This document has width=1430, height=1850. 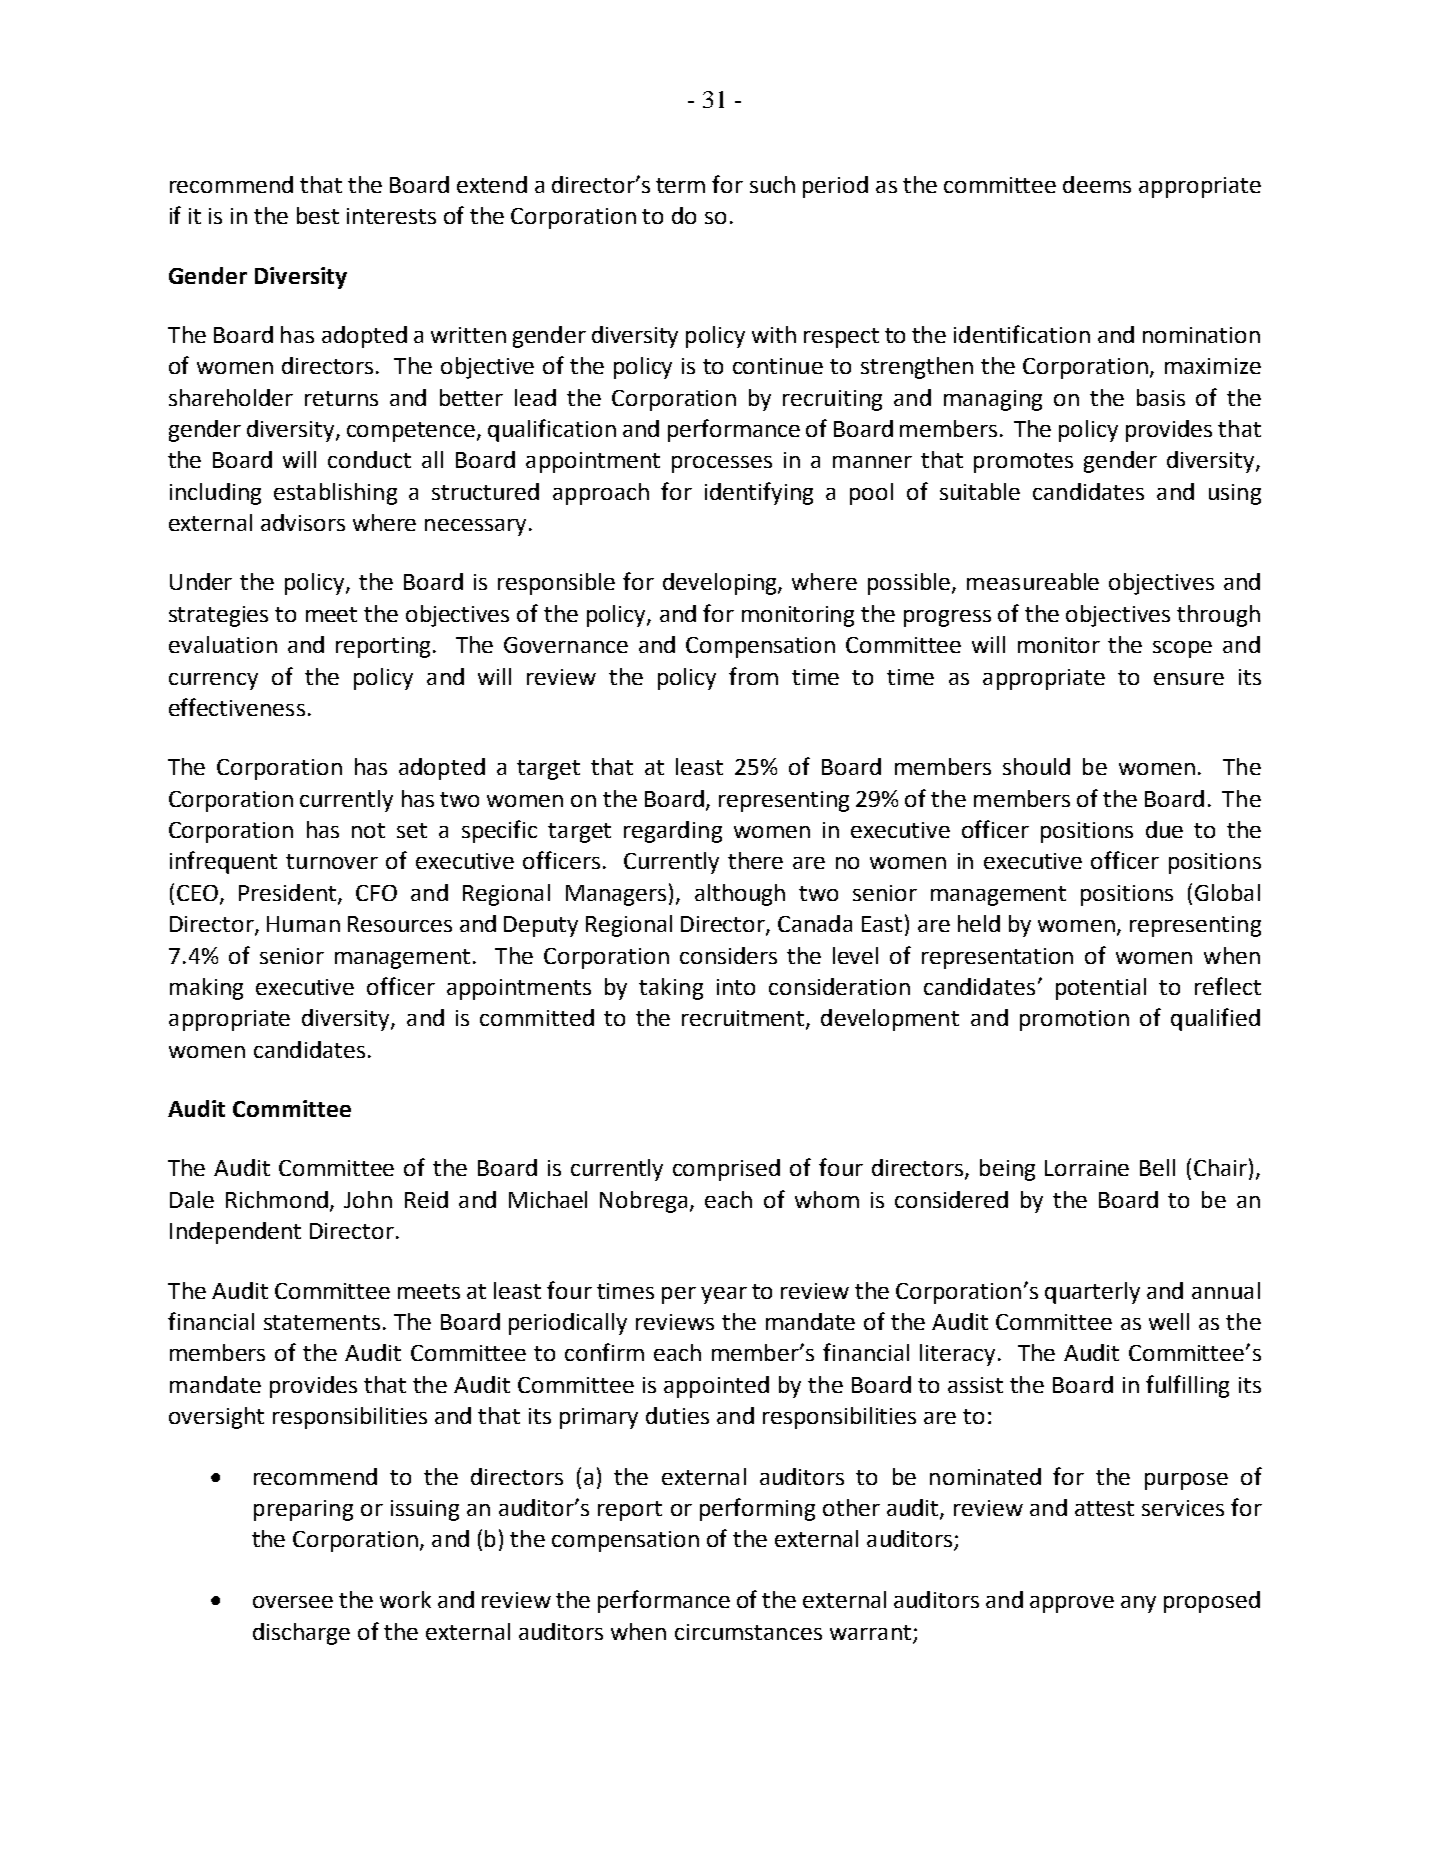 What do you see at coordinates (293, 1602) in the document?
I see `oversee` at bounding box center [293, 1602].
